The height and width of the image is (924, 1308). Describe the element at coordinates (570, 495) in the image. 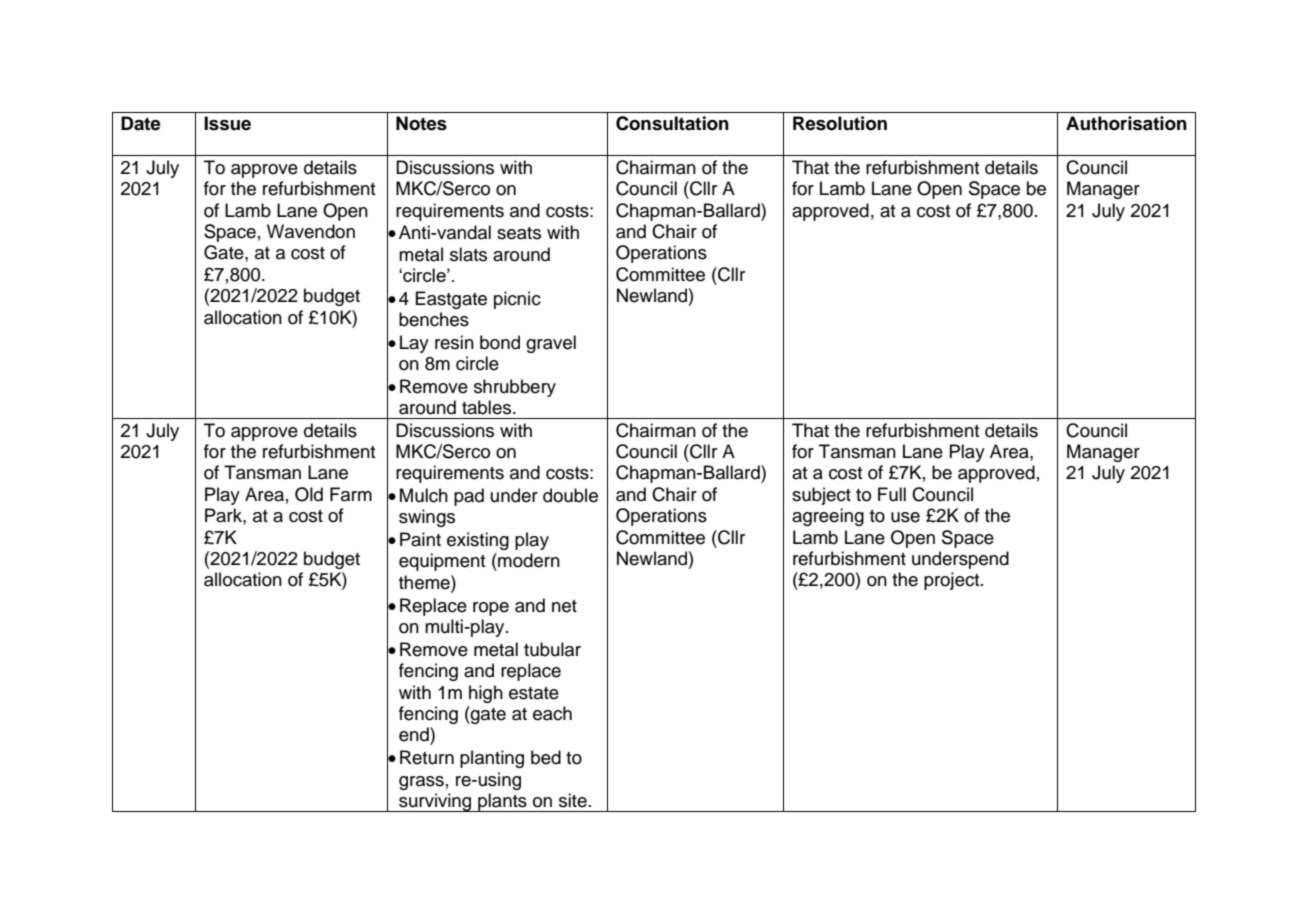

I see `double` at that location.
